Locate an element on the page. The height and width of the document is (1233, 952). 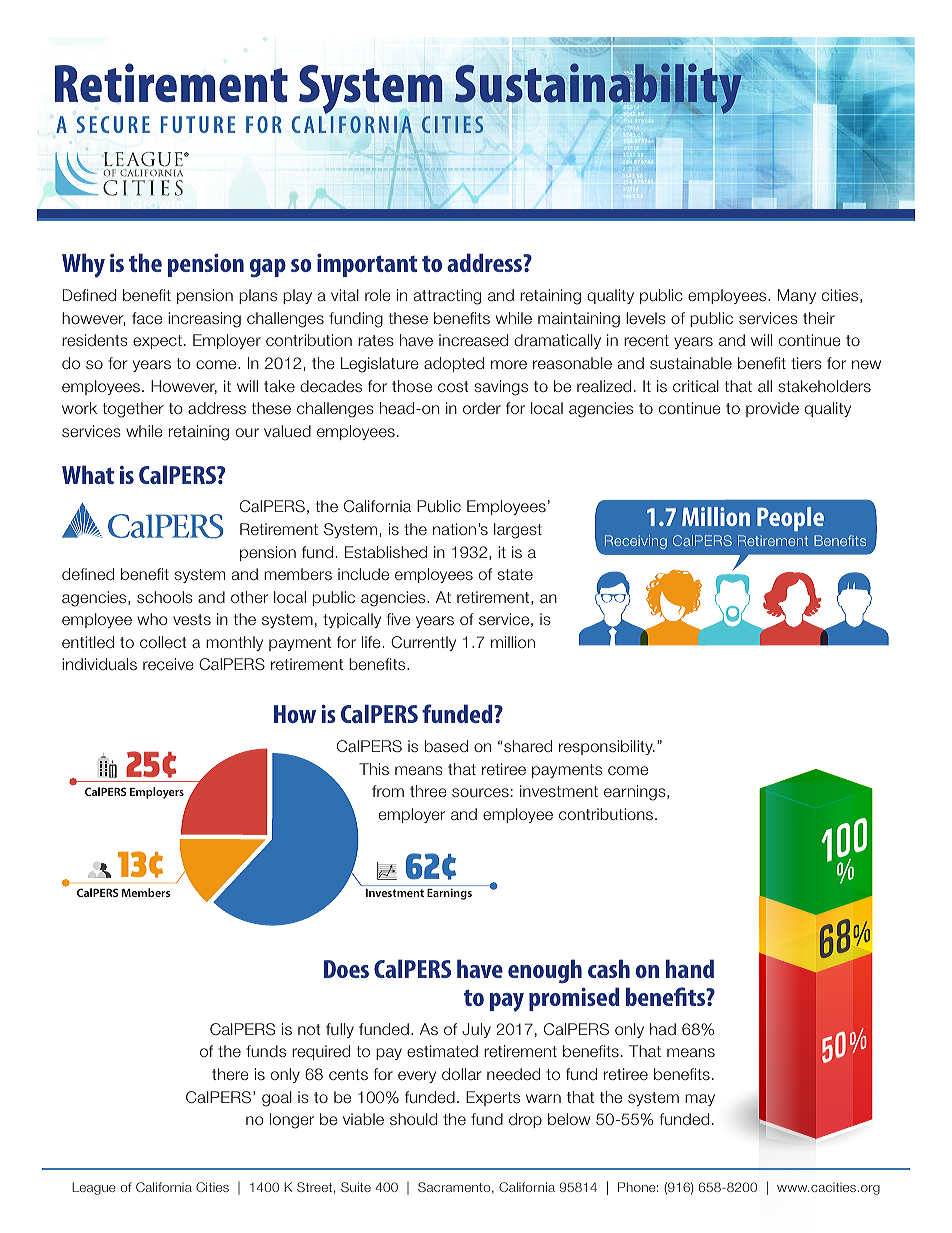
League is located at coordinates (94, 1188).
